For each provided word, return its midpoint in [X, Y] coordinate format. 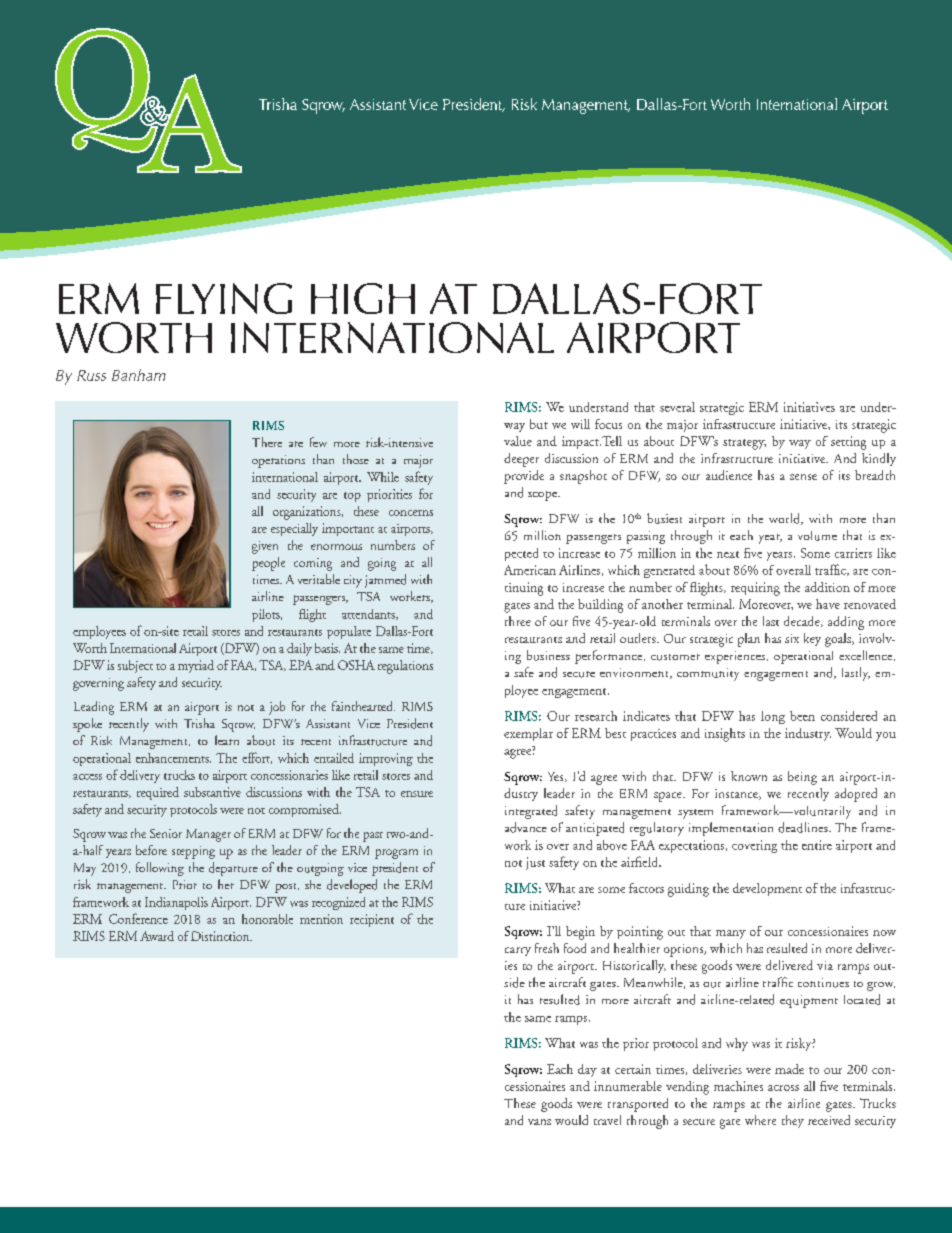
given [265, 547]
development [767, 889]
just [535, 863]
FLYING [224, 298]
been [802, 716]
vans [539, 1122]
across [783, 1088]
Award [157, 936]
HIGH [363, 298]
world [786, 519]
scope [543, 496]
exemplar [528, 734]
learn [227, 740]
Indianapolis [176, 903]
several [677, 407]
